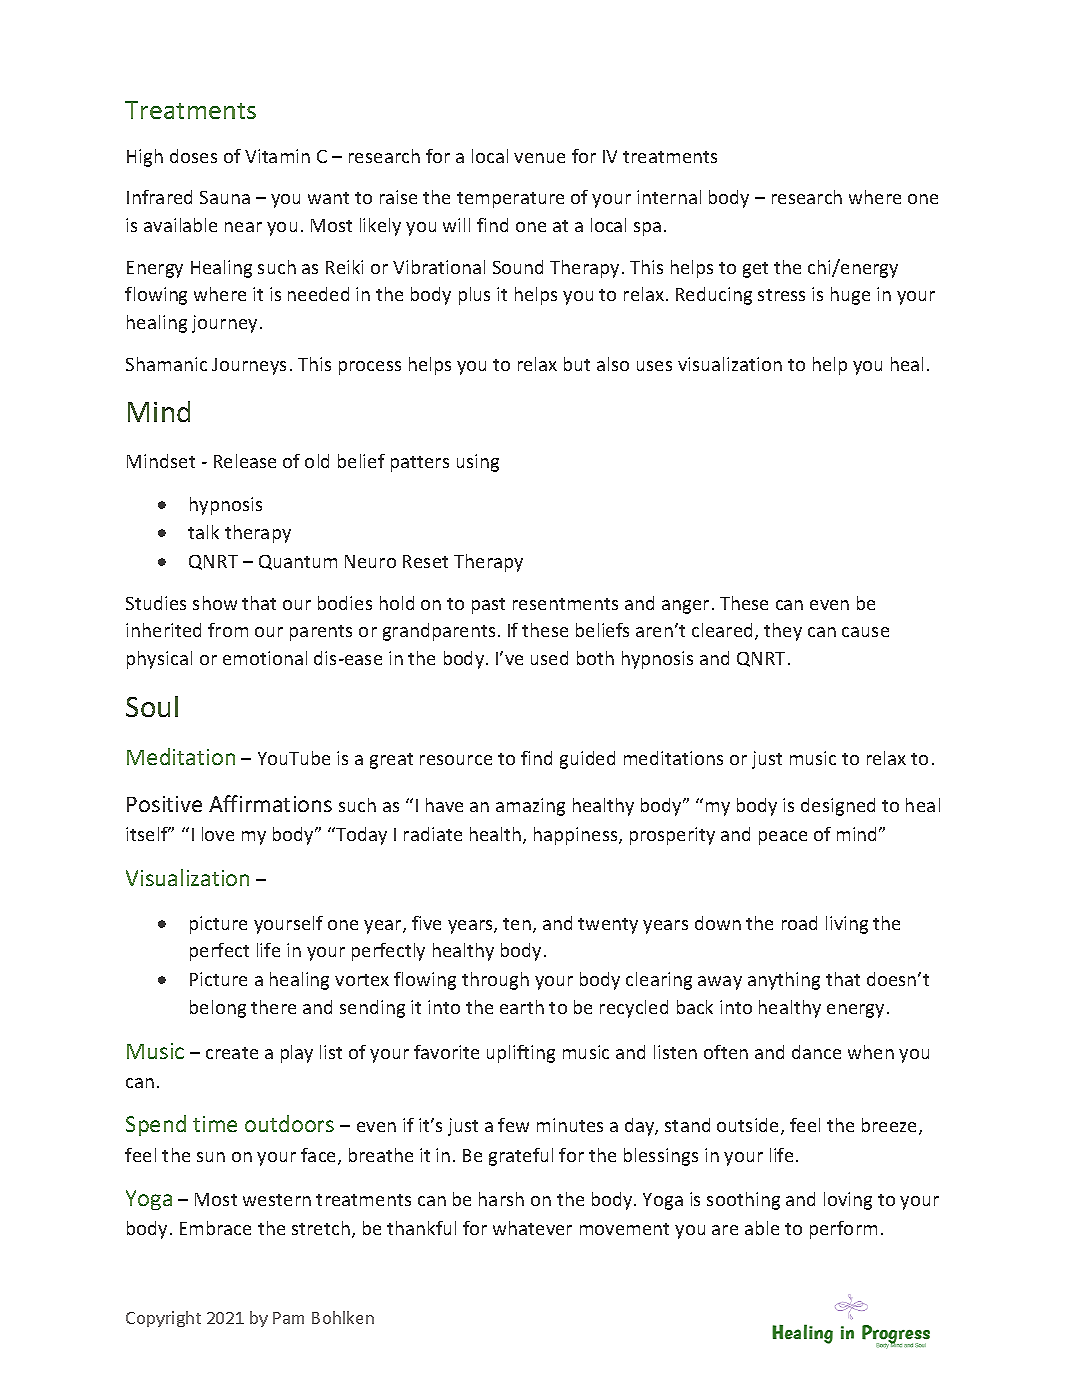 The image size is (1070, 1385). I want to click on road, so click(799, 923).
